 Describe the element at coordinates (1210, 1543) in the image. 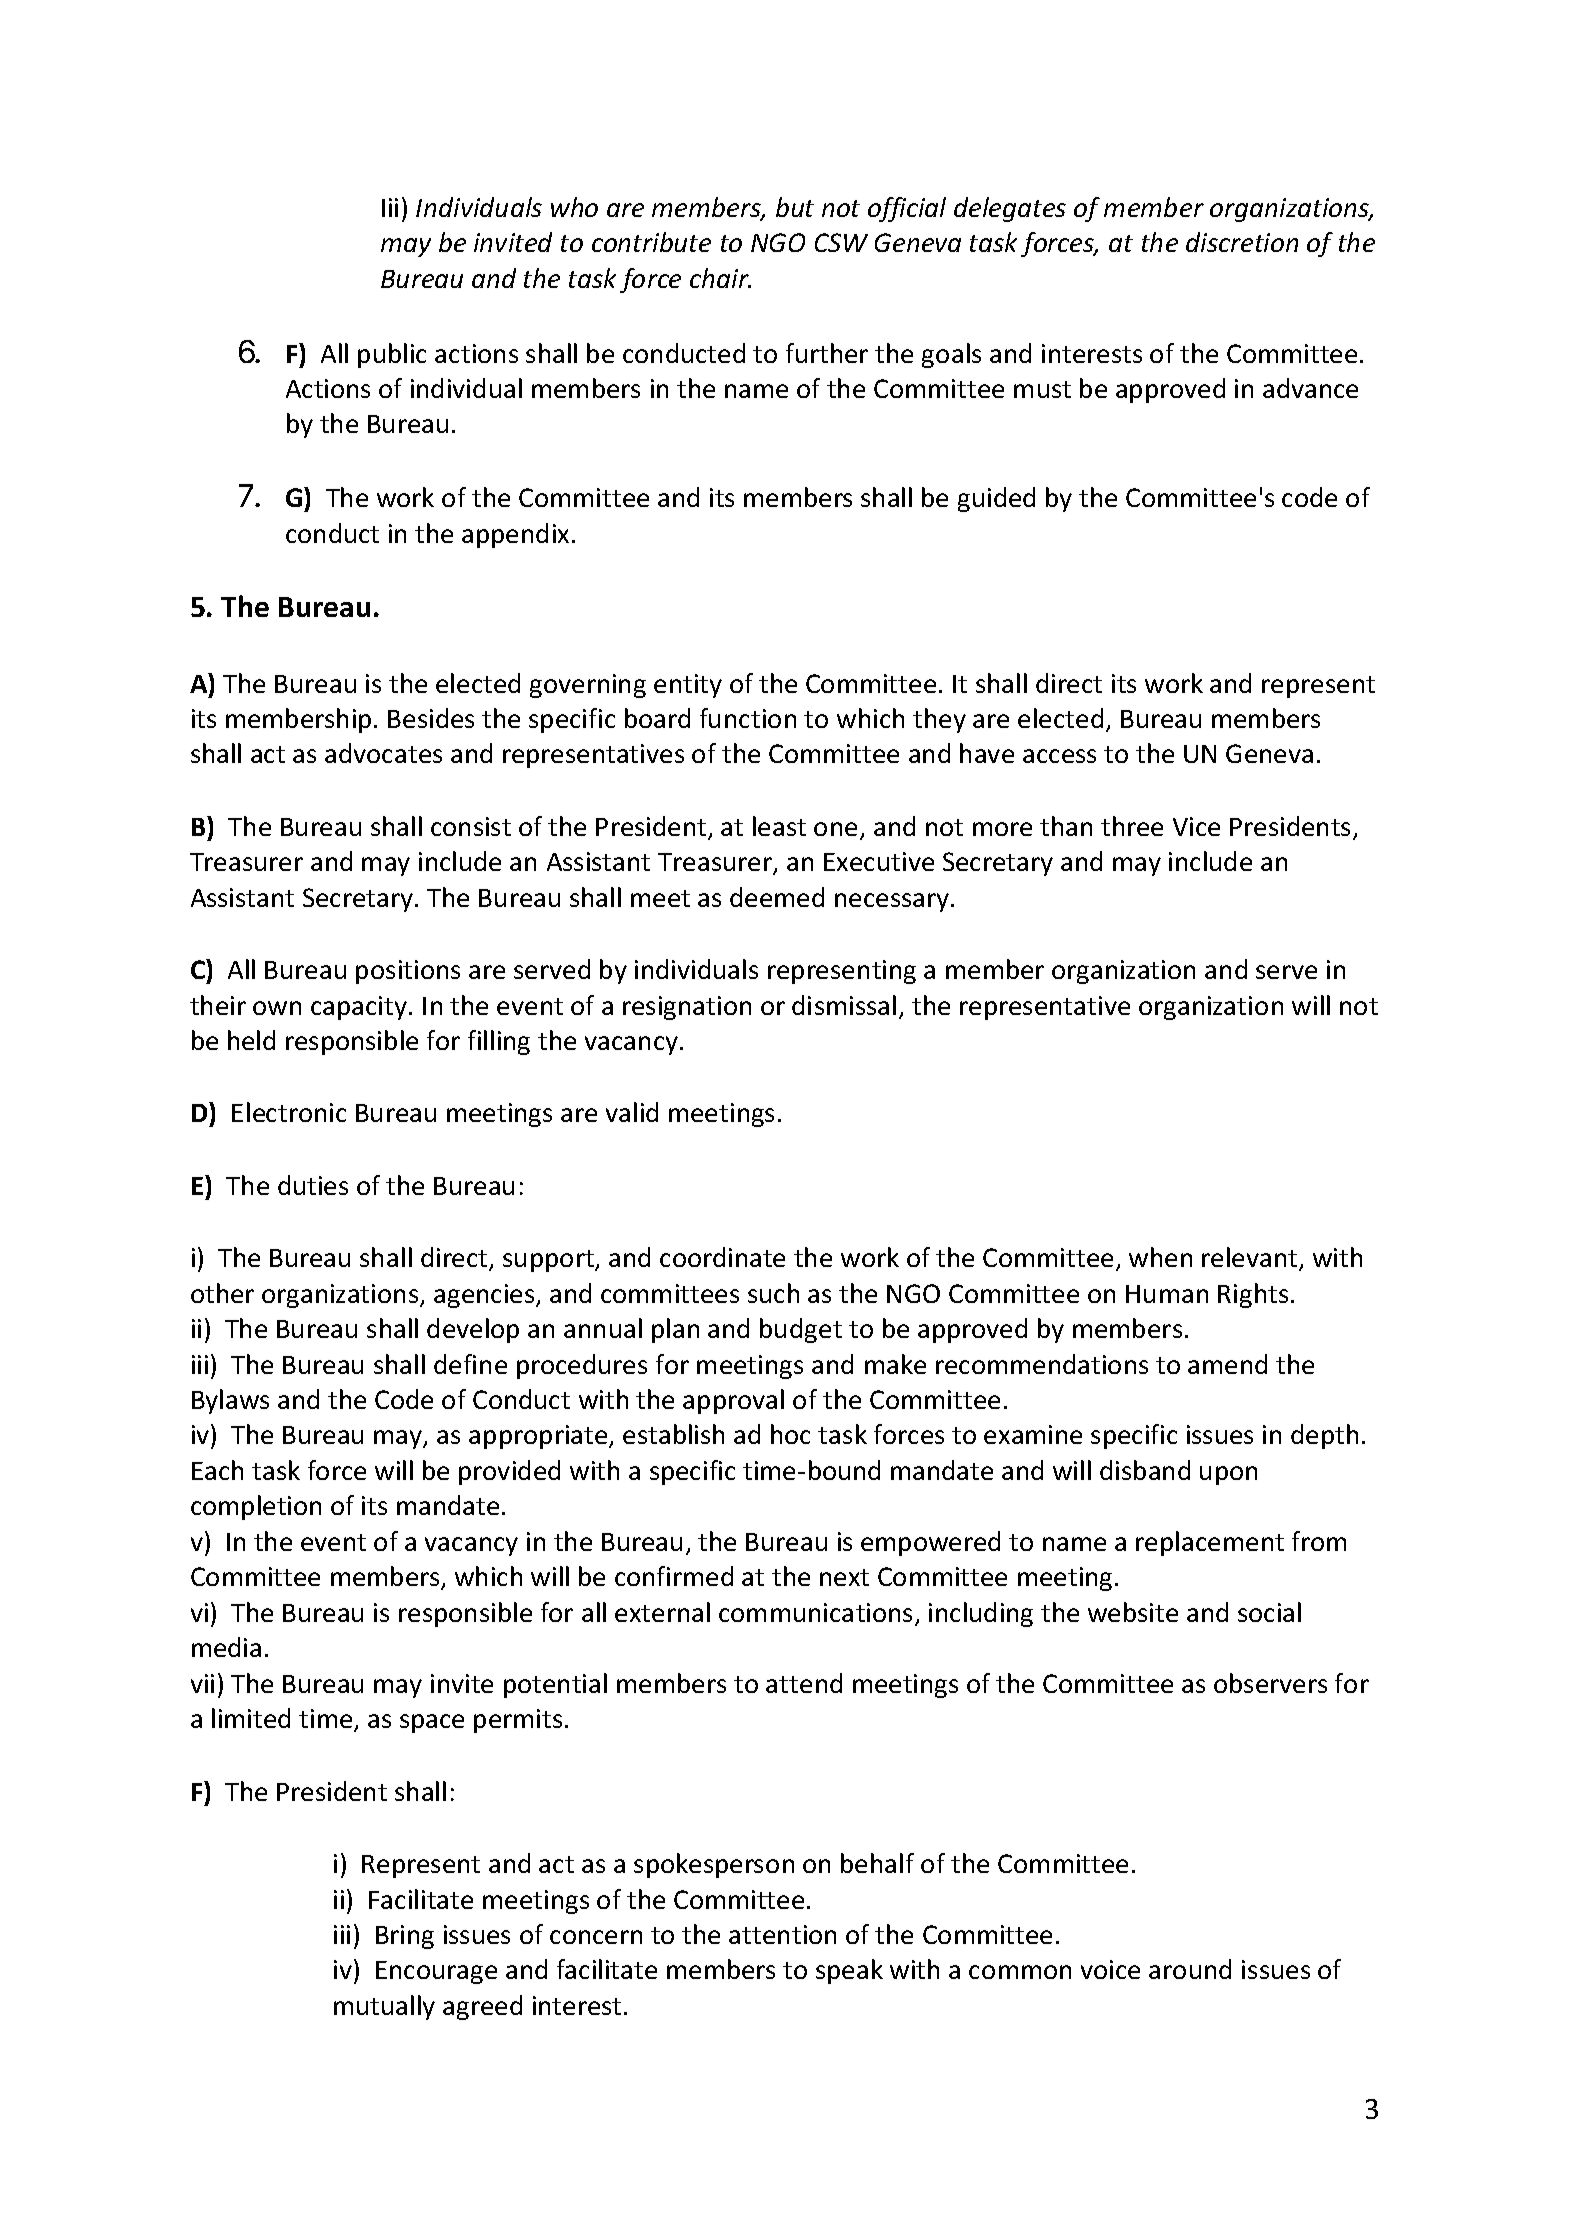

I see `replacement` at that location.
